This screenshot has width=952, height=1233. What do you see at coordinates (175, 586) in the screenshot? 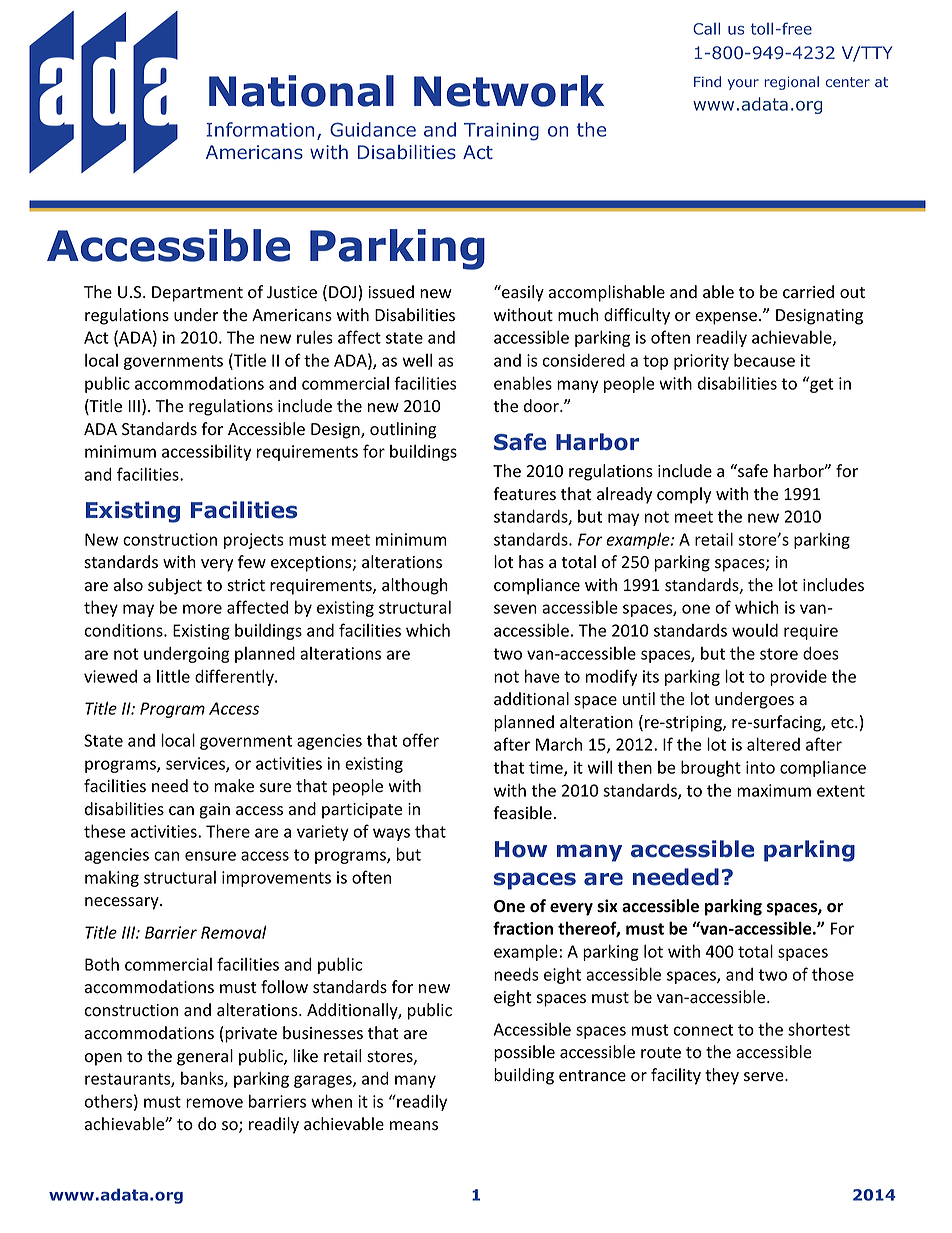
I see `subject` at bounding box center [175, 586].
